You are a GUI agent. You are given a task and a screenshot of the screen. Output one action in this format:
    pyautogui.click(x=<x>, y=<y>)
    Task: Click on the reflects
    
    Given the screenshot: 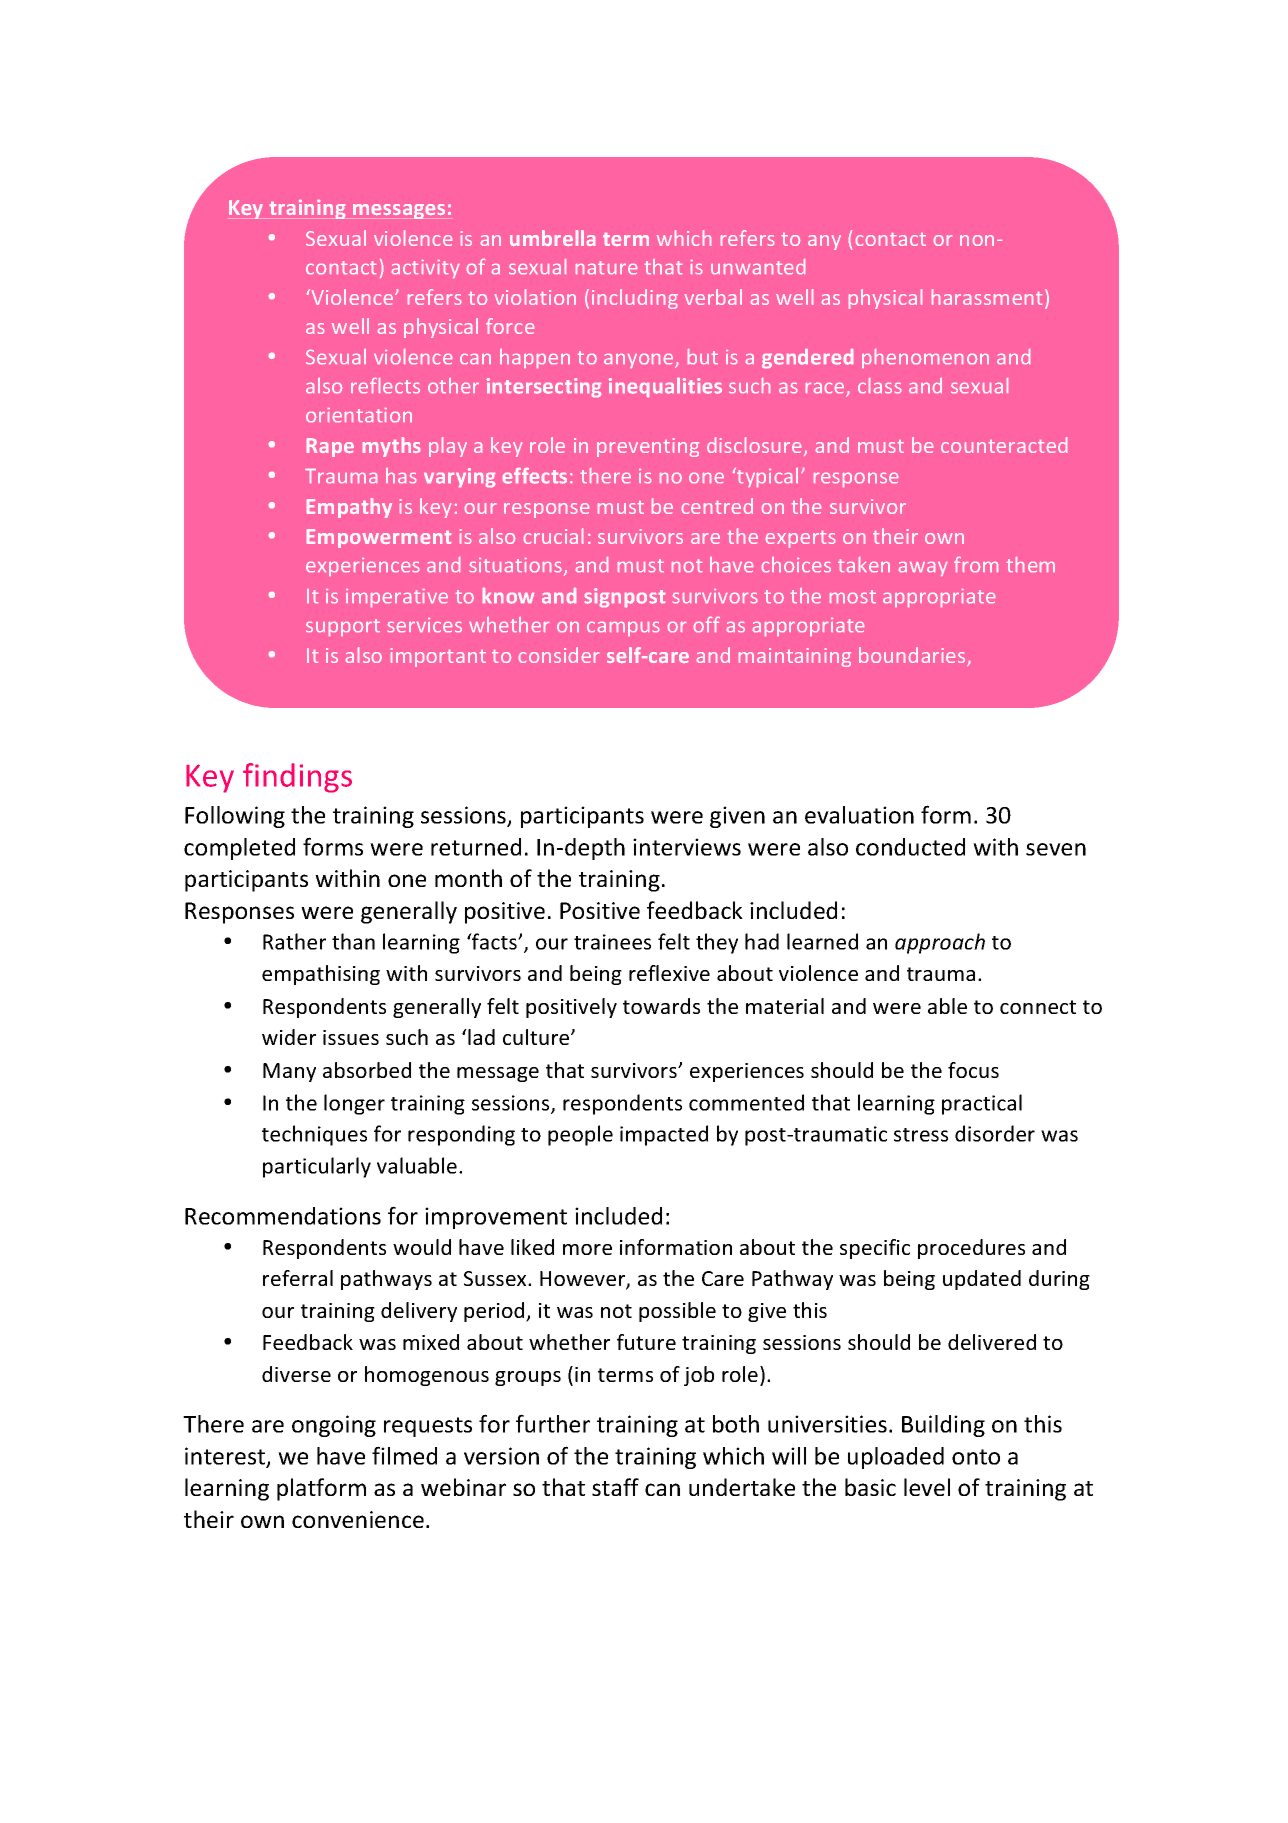 What is the action you would take?
    pyautogui.click(x=385, y=385)
